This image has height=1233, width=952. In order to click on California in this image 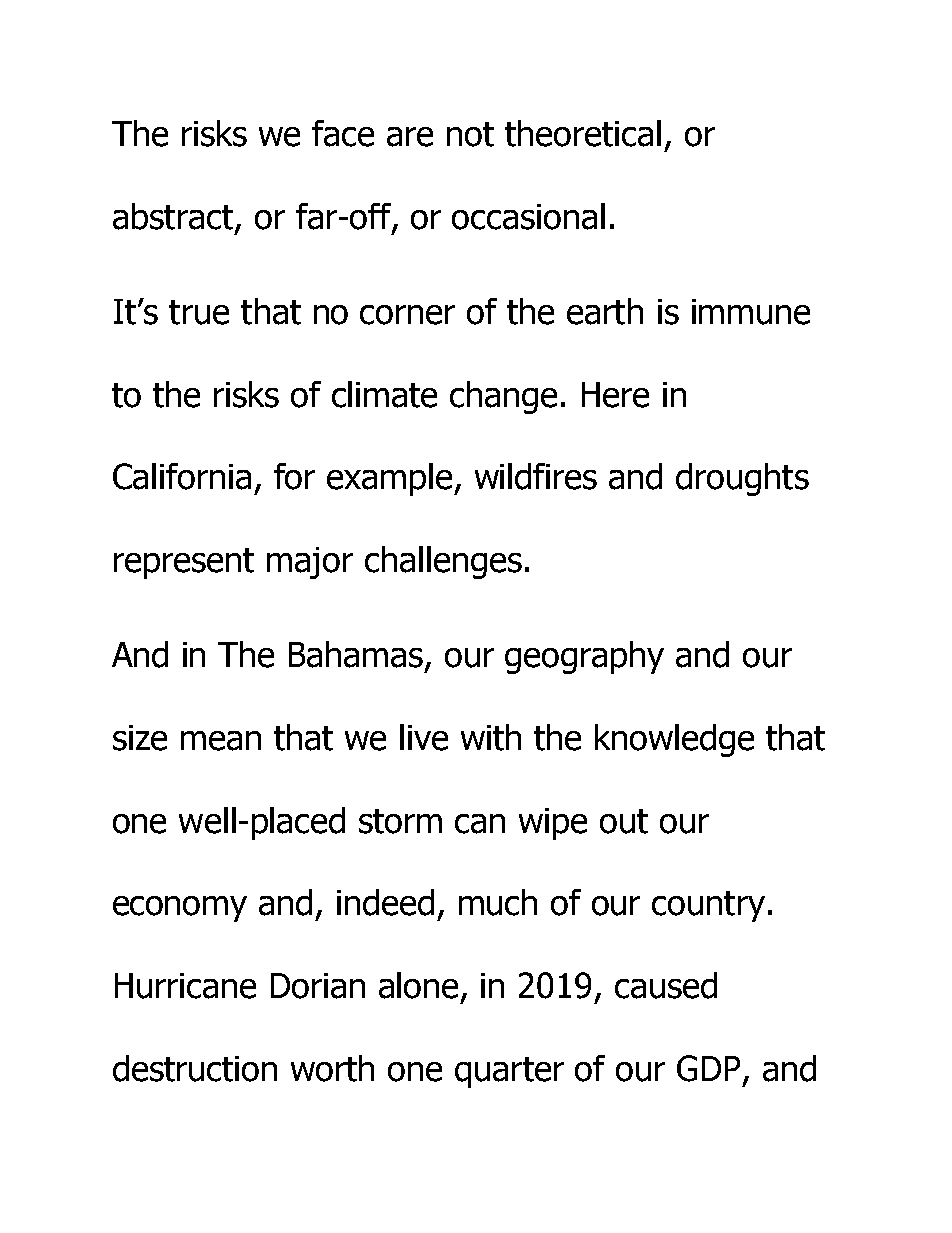, I will do `click(182, 476)`.
